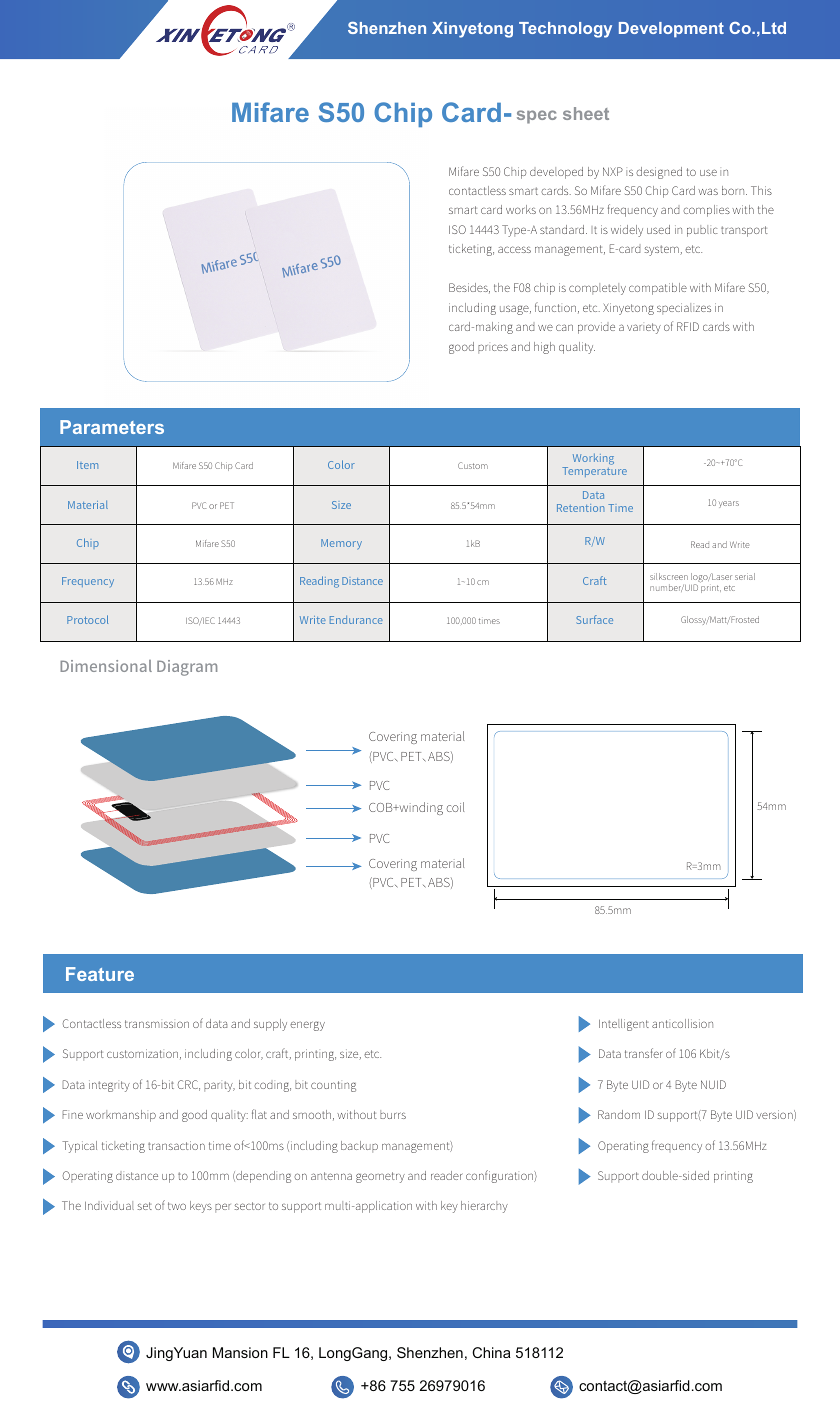 Image resolution: width=840 pixels, height=1421 pixels. Describe the element at coordinates (112, 427) in the screenshot. I see `Parameters` at that location.
